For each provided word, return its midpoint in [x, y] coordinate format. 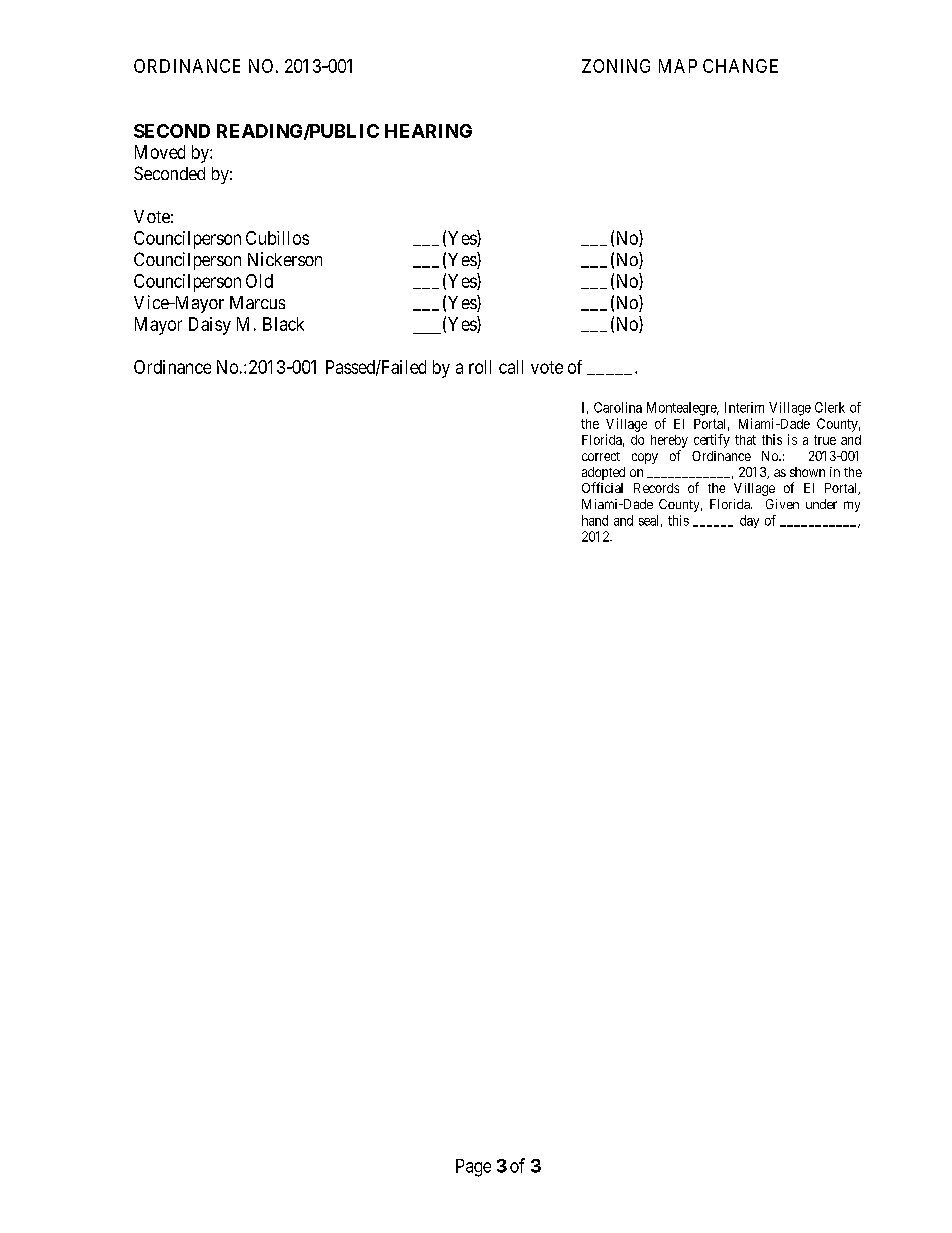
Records [656, 488]
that [745, 440]
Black [283, 324]
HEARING [428, 131]
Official [602, 487]
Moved [160, 152]
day [749, 521]
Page [473, 1168]
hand [595, 520]
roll [480, 367]
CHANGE [740, 66]
